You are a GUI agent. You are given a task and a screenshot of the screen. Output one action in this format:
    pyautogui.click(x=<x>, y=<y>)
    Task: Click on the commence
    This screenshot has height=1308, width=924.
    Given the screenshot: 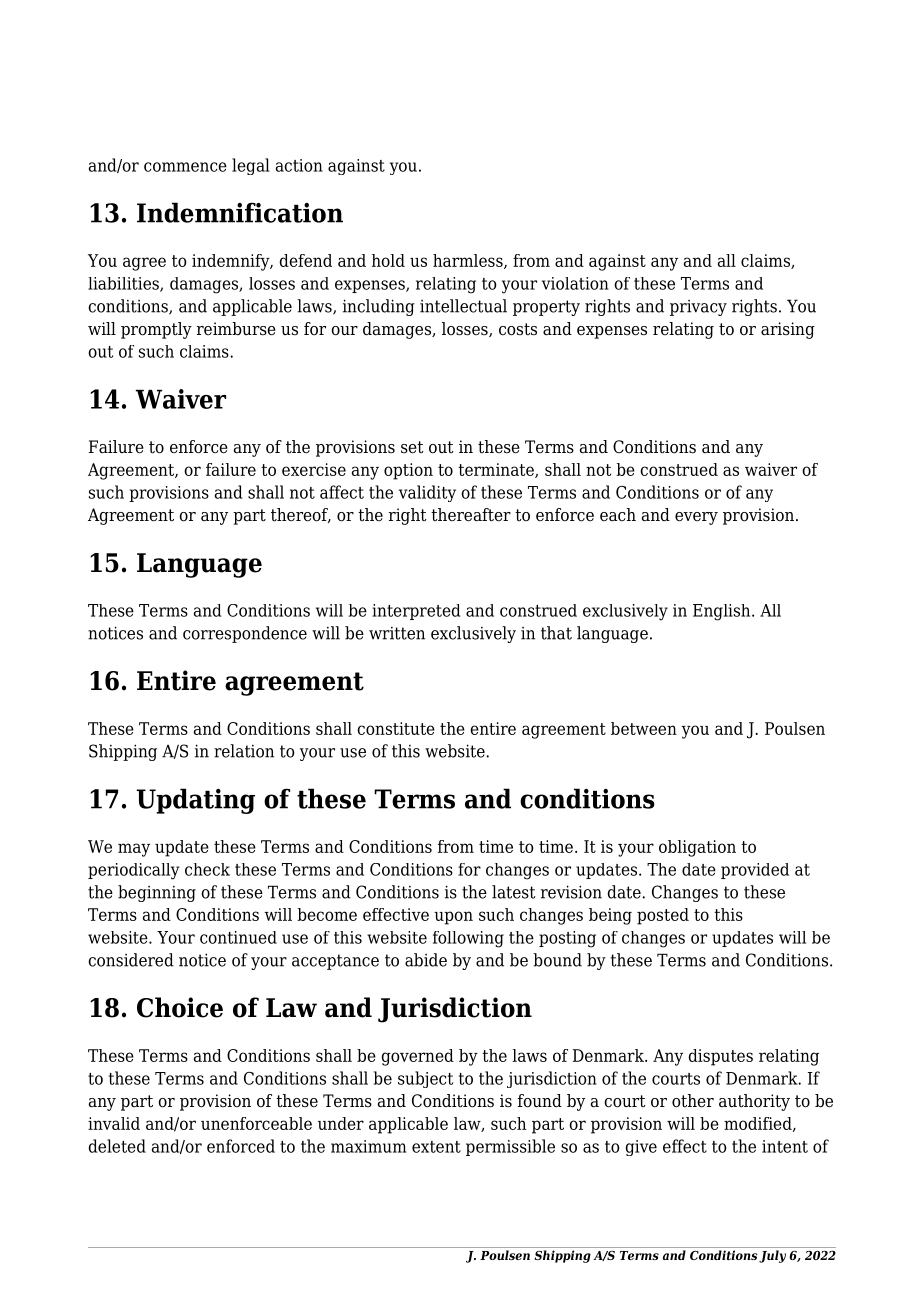 What is the action you would take?
    pyautogui.click(x=185, y=167)
